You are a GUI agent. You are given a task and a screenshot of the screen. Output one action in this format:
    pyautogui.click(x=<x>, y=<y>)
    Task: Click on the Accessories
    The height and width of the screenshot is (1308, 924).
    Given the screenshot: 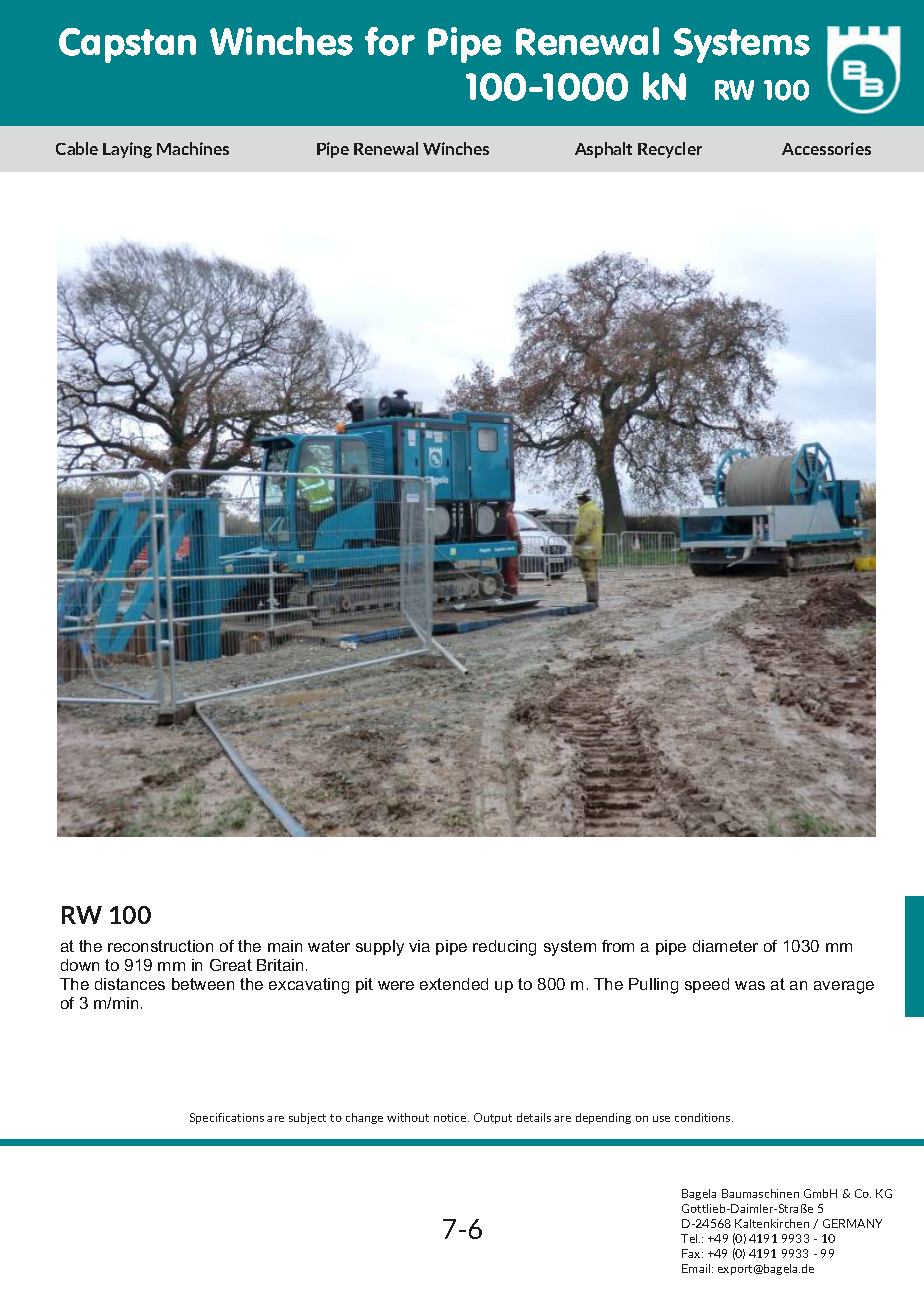 What is the action you would take?
    pyautogui.click(x=826, y=148)
